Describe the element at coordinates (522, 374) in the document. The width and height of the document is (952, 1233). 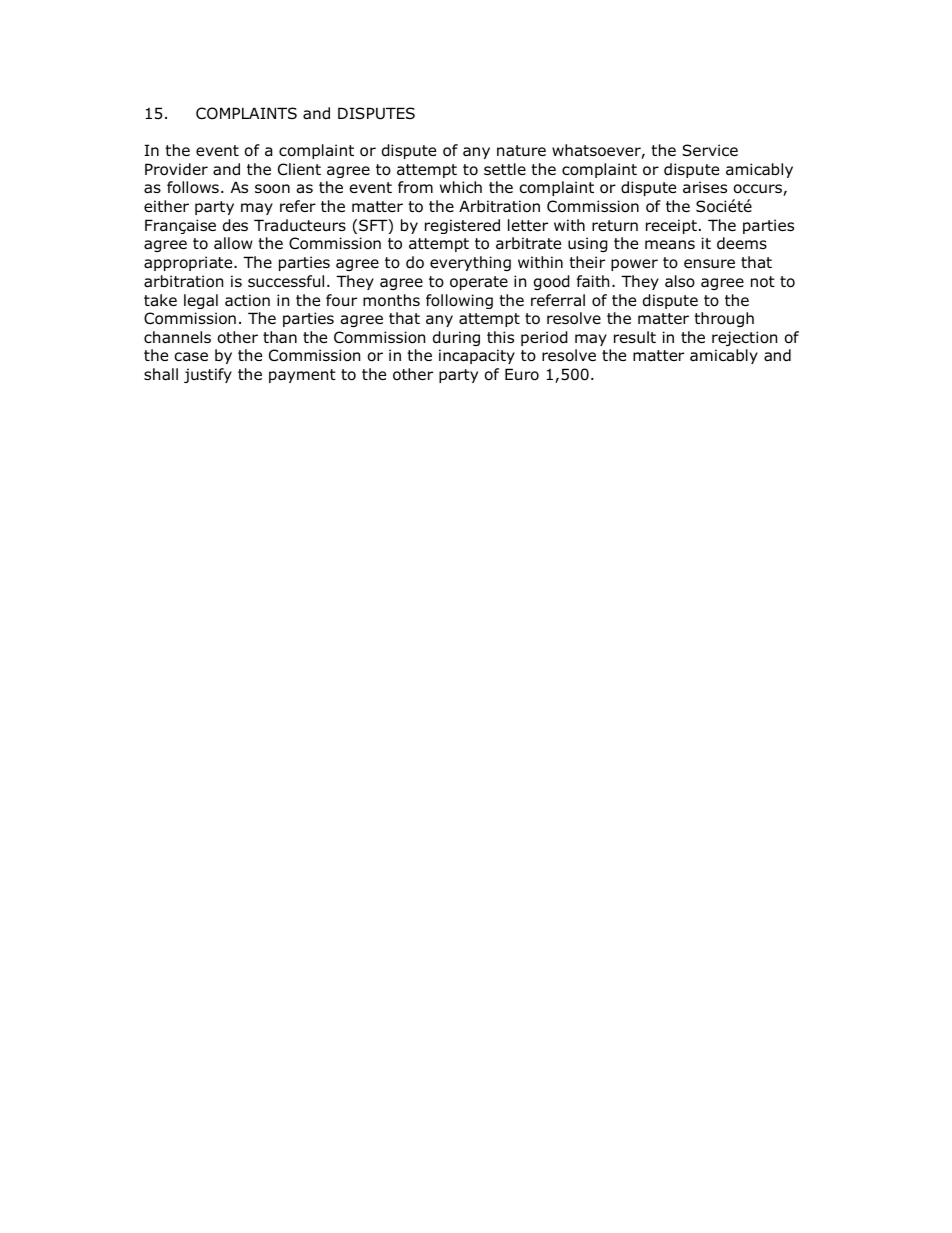
I see `Euro` at that location.
